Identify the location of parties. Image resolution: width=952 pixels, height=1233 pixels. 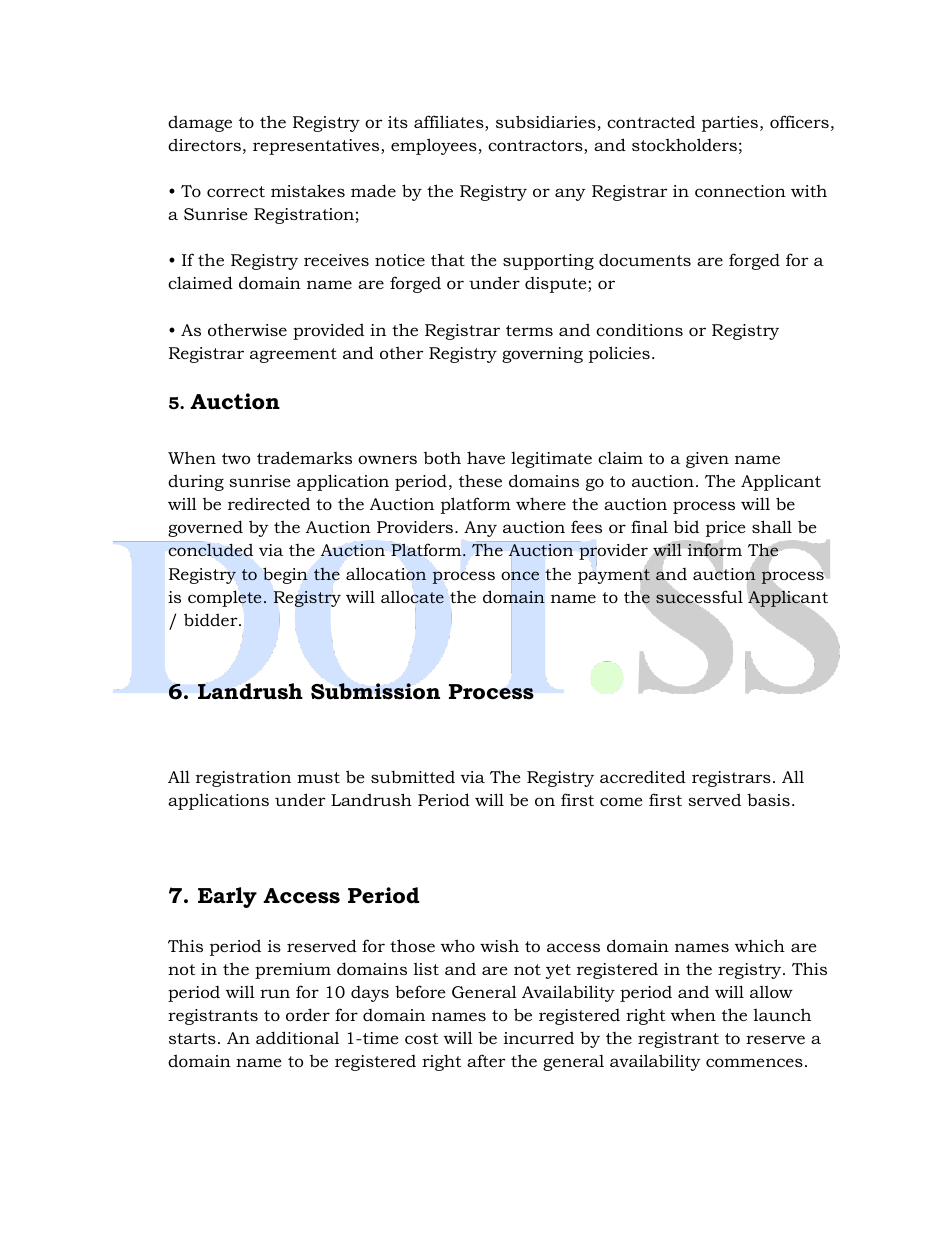
(731, 124).
